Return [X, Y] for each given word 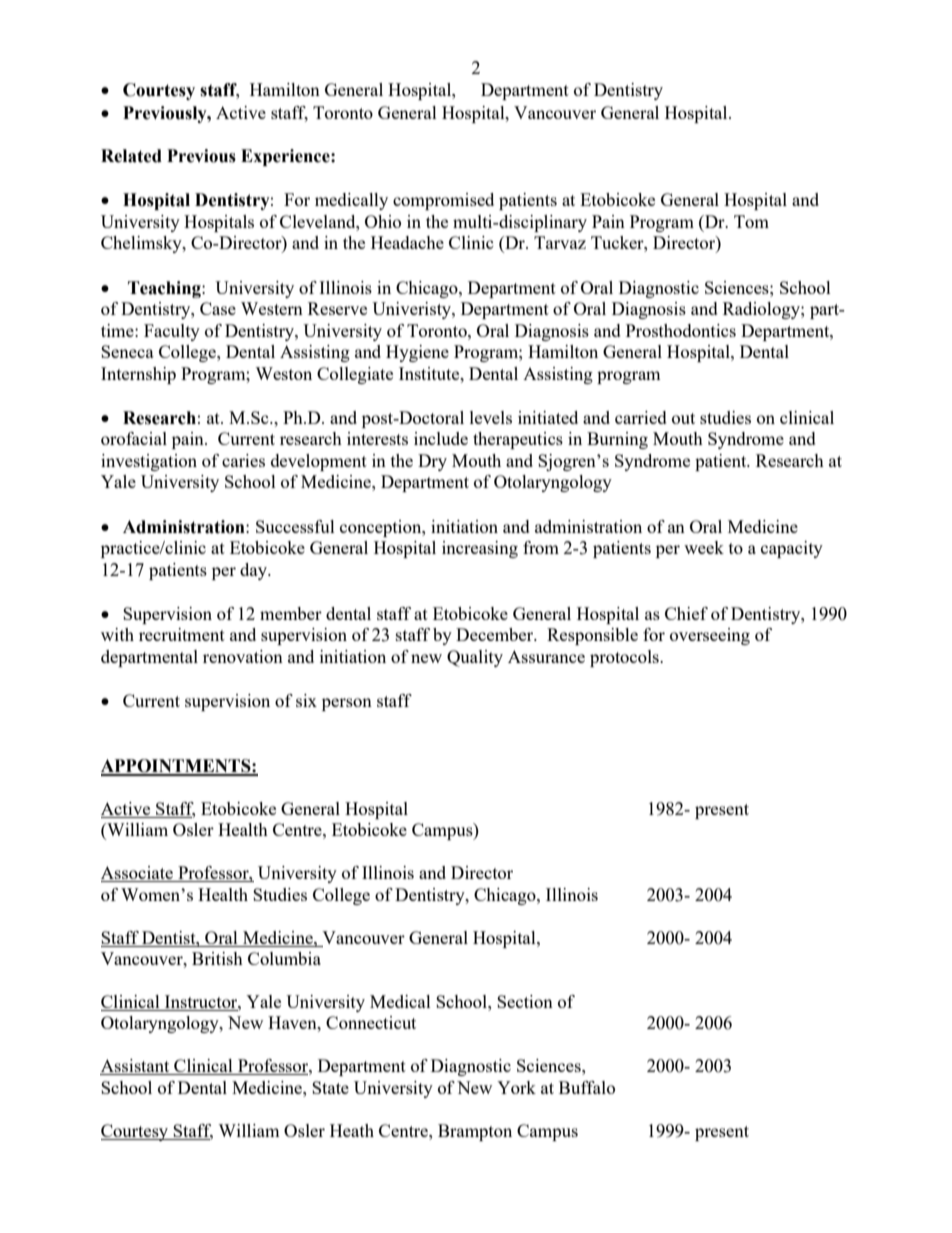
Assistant [136, 1067]
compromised [443, 201]
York [516, 1087]
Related [131, 156]
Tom [751, 221]
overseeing [710, 636]
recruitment [182, 634]
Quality [475, 658]
